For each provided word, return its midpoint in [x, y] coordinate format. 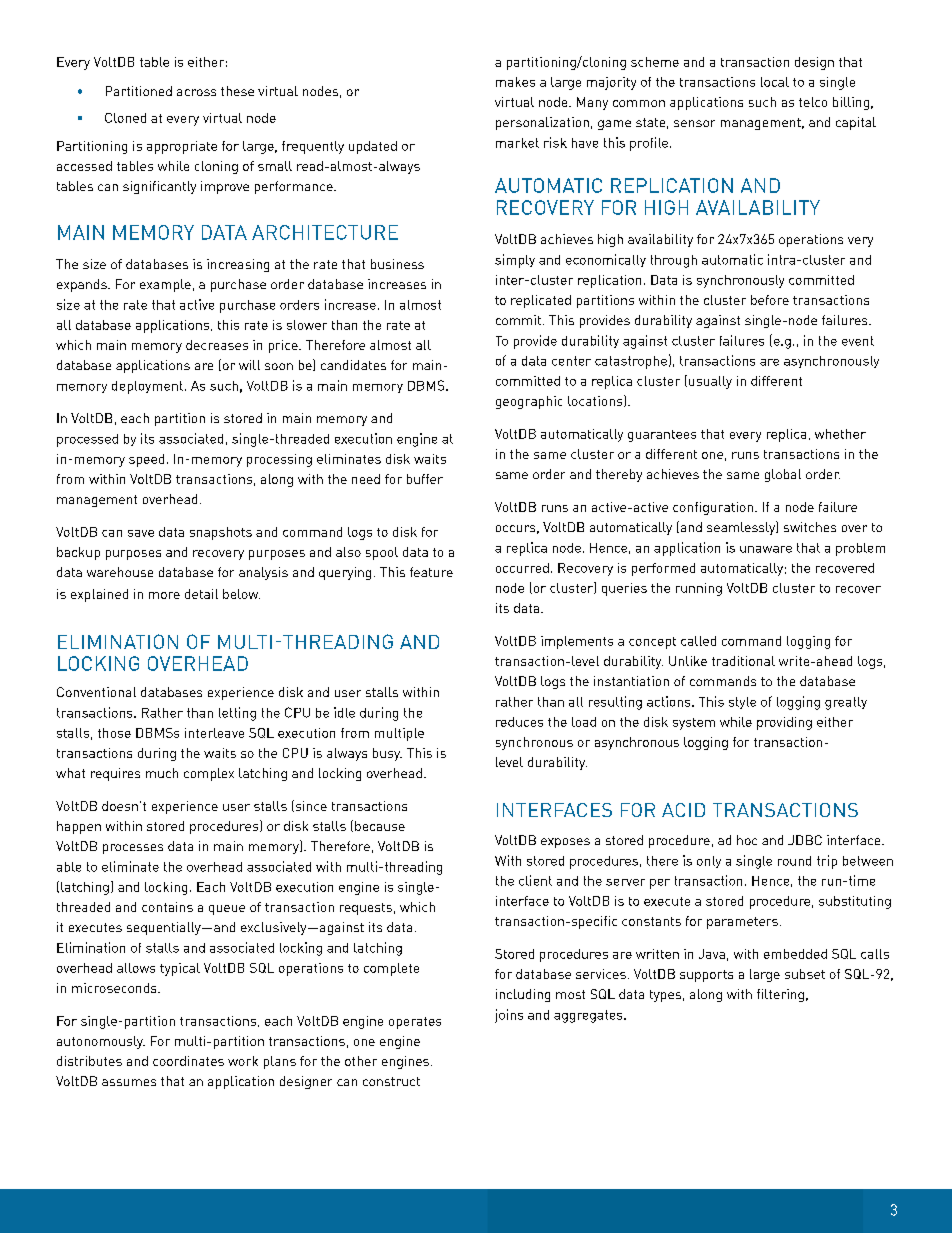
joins [509, 1016]
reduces [519, 722]
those [114, 733]
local [775, 82]
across [196, 92]
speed [146, 460]
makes [515, 82]
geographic [529, 402]
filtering [780, 995]
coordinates [188, 1061]
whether [840, 434]
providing [784, 723]
